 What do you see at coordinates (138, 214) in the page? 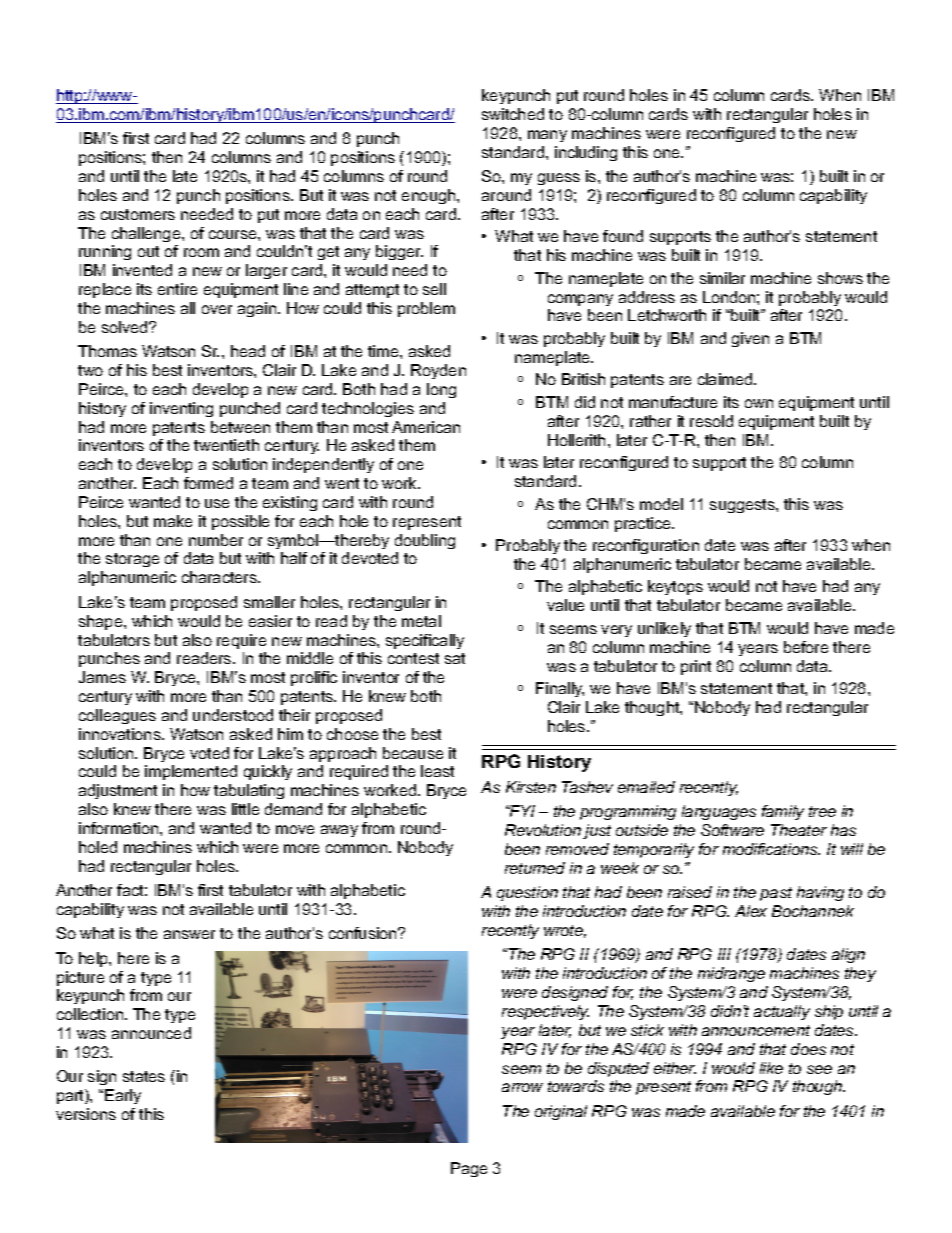
I see `customers` at bounding box center [138, 214].
